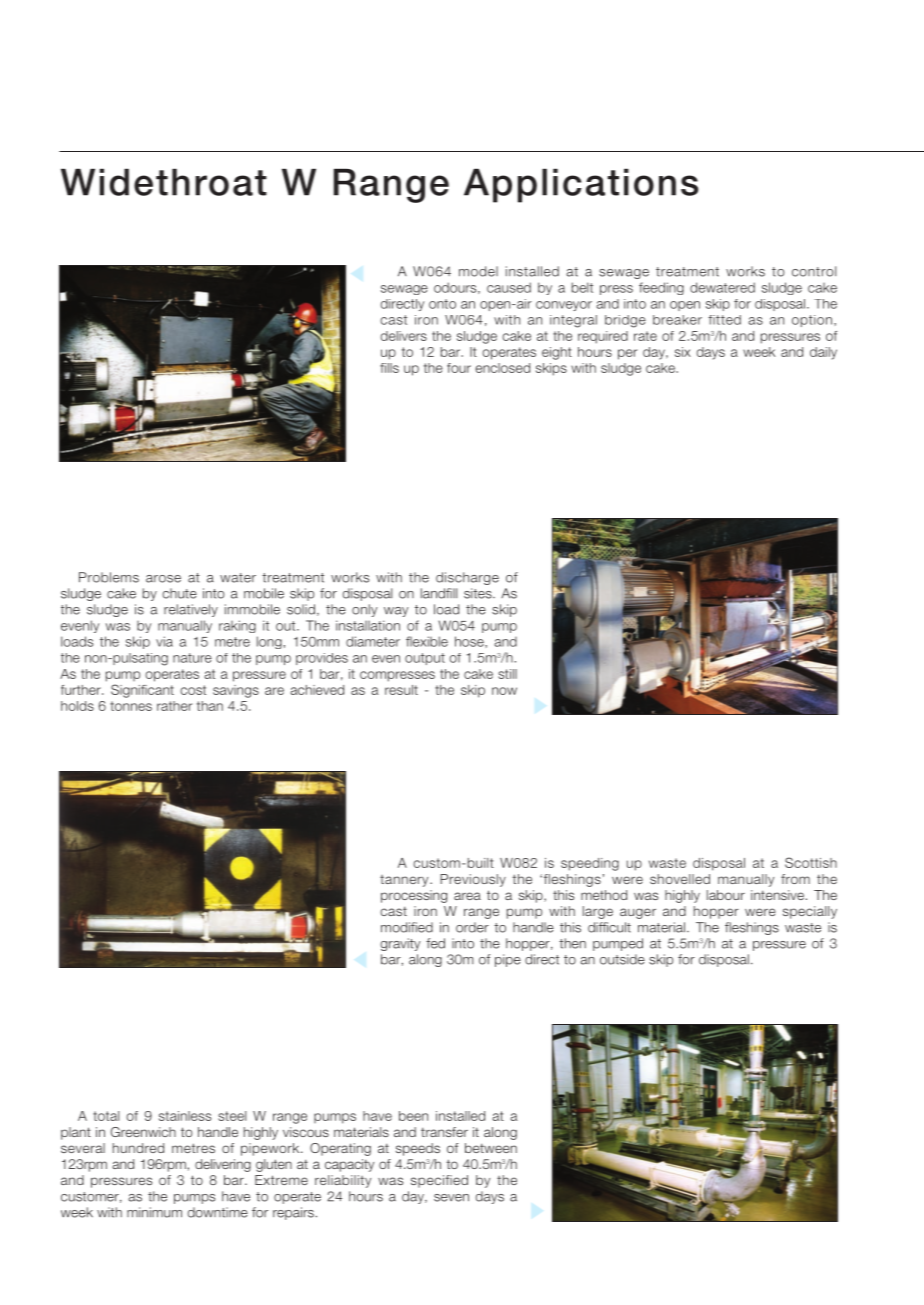 The image size is (924, 1305). What do you see at coordinates (473, 880) in the screenshot?
I see `Previously` at bounding box center [473, 880].
